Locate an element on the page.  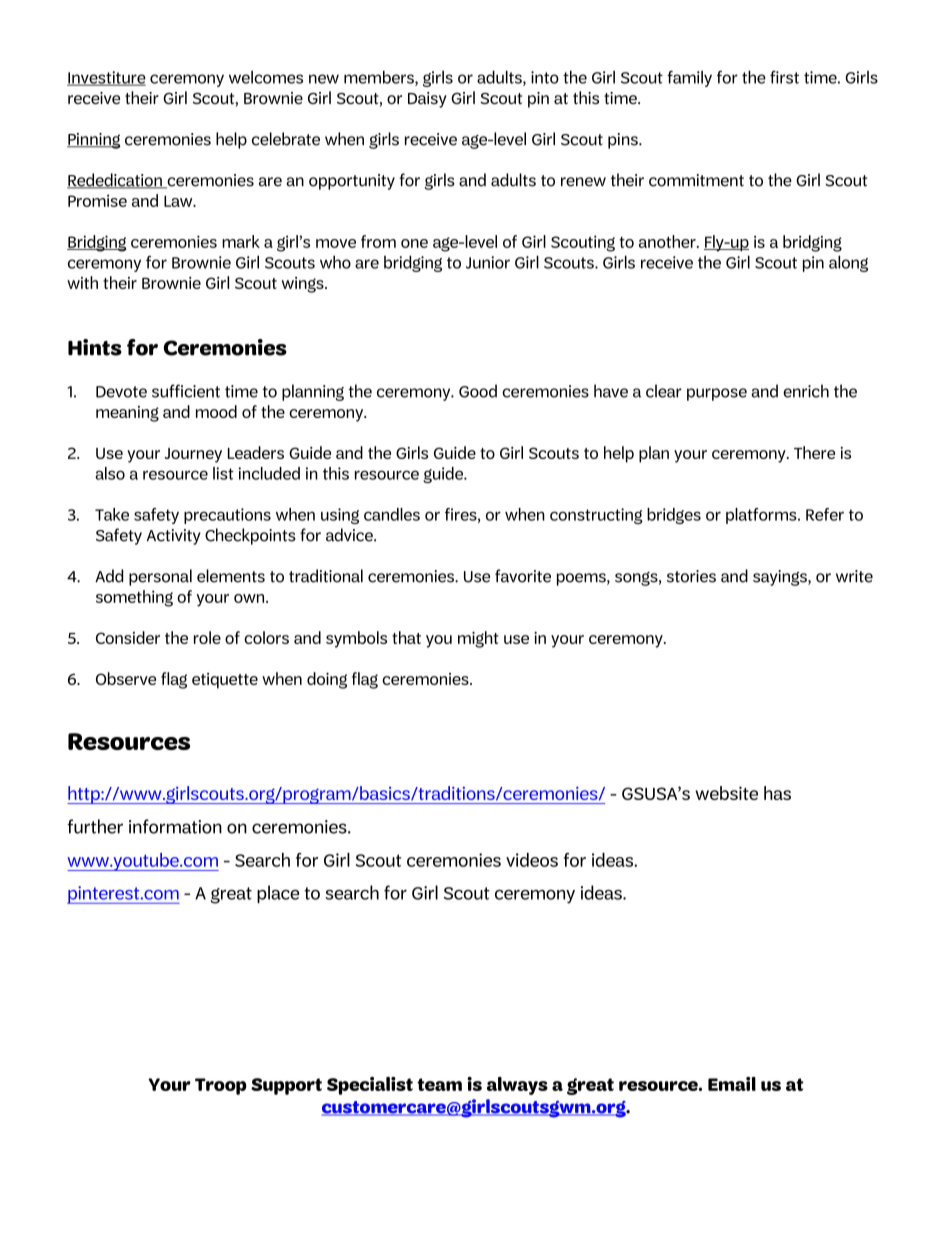
favorite is located at coordinates (523, 576).
